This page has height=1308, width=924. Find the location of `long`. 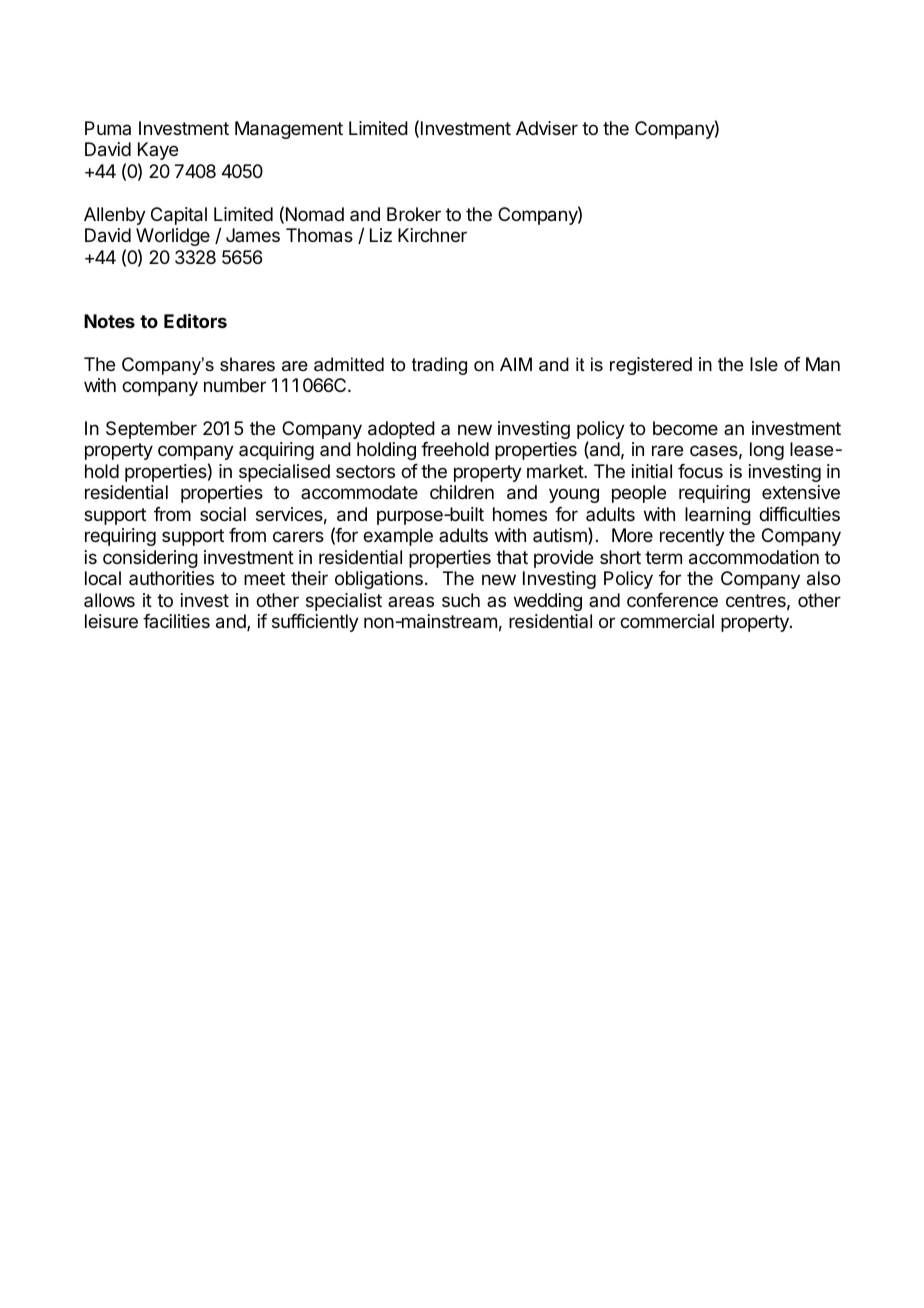

long is located at coordinates (767, 451).
